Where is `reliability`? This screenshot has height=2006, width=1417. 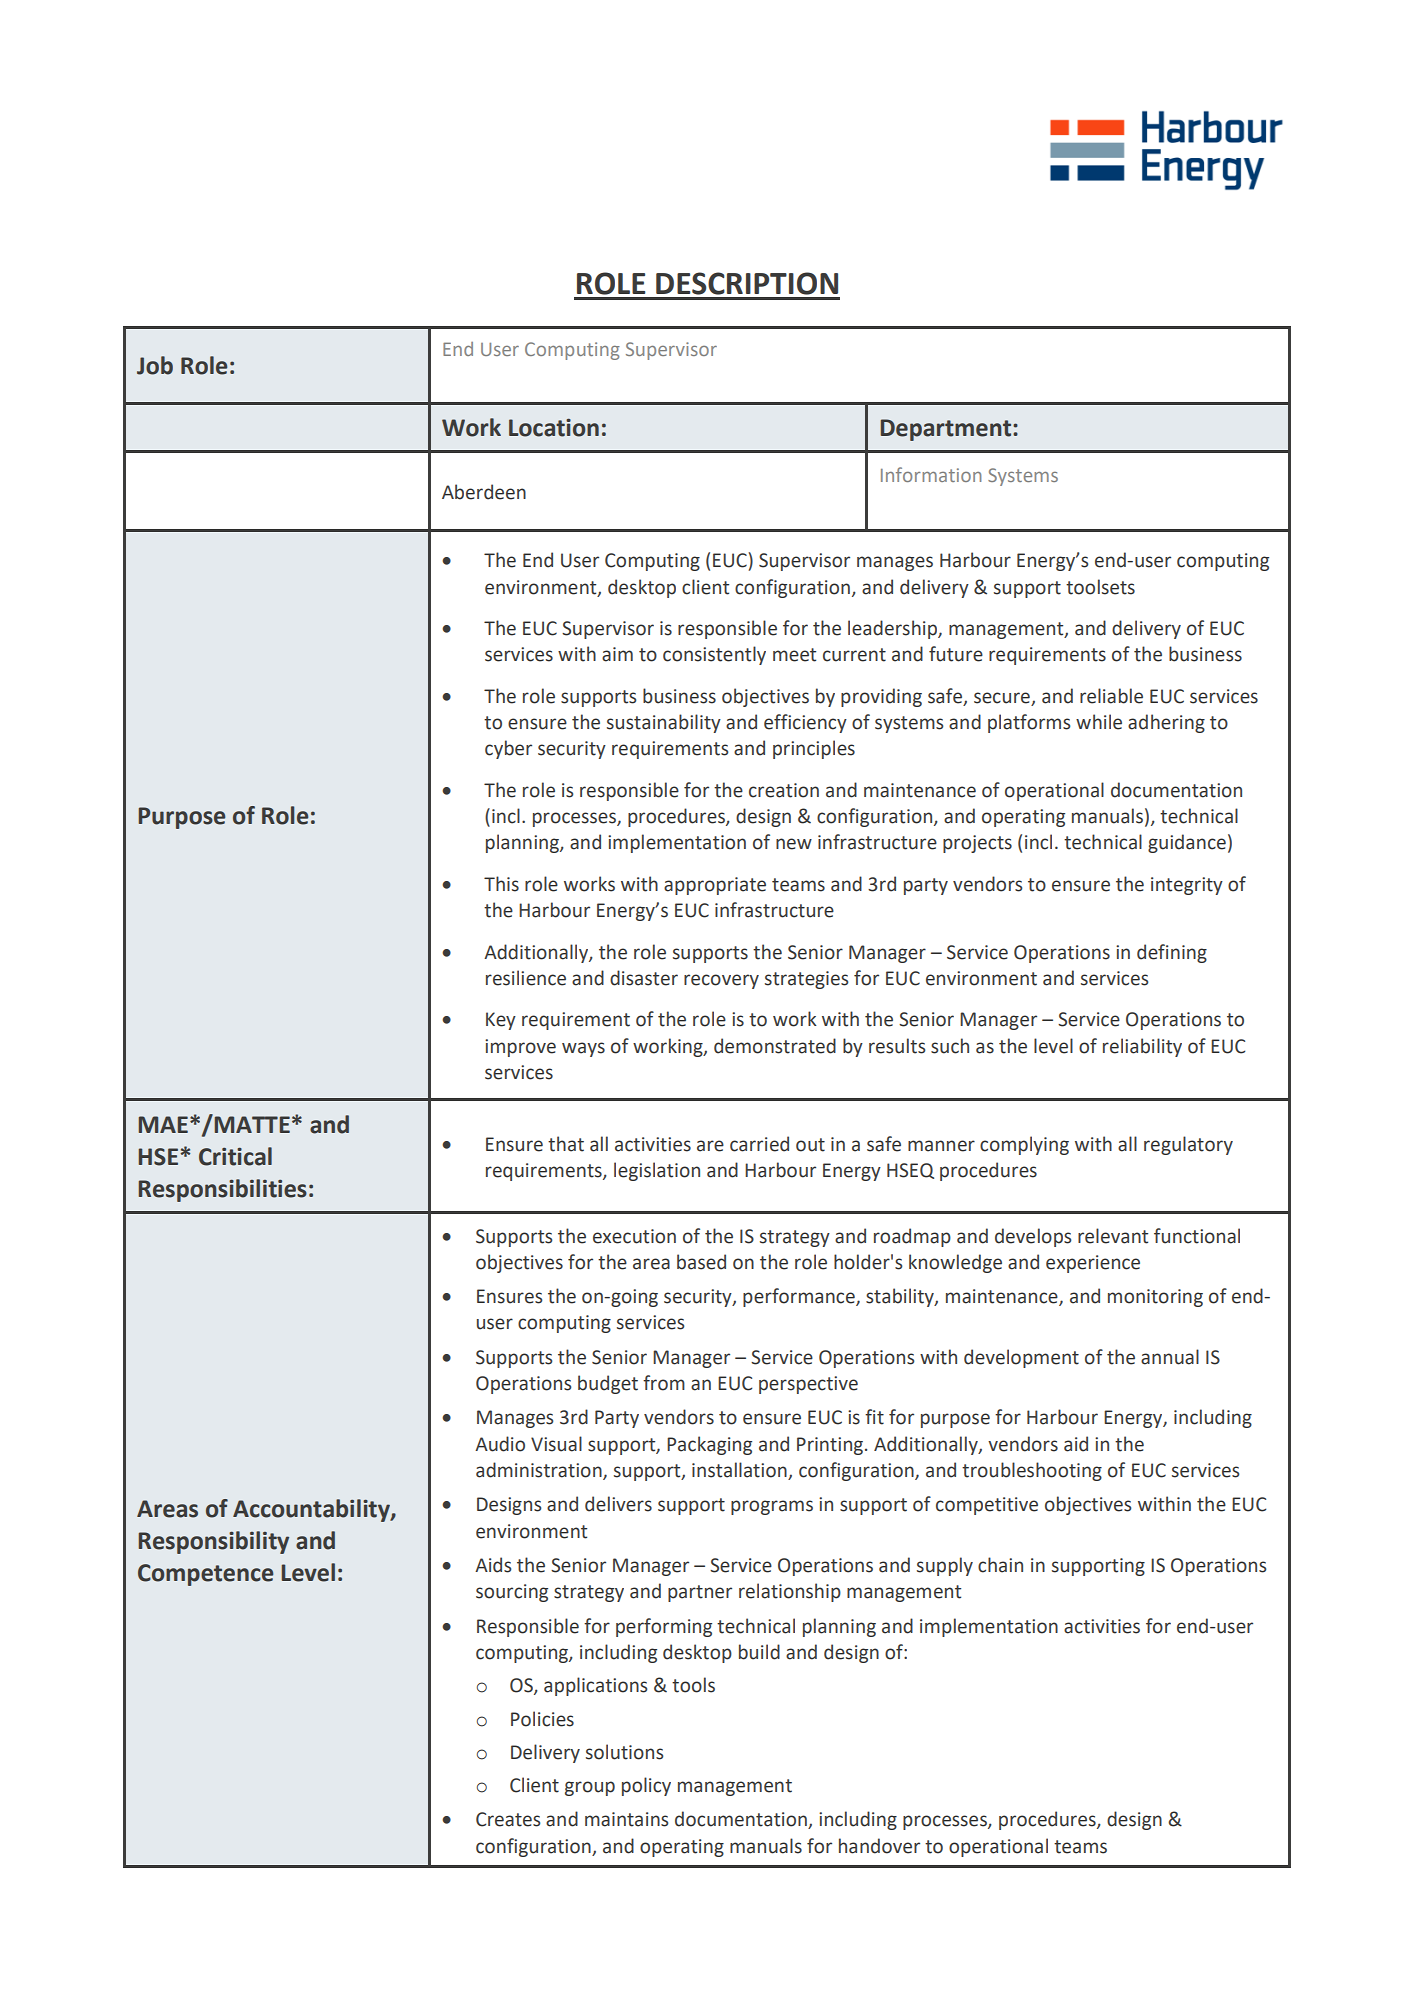 reliability is located at coordinates (1142, 1047).
